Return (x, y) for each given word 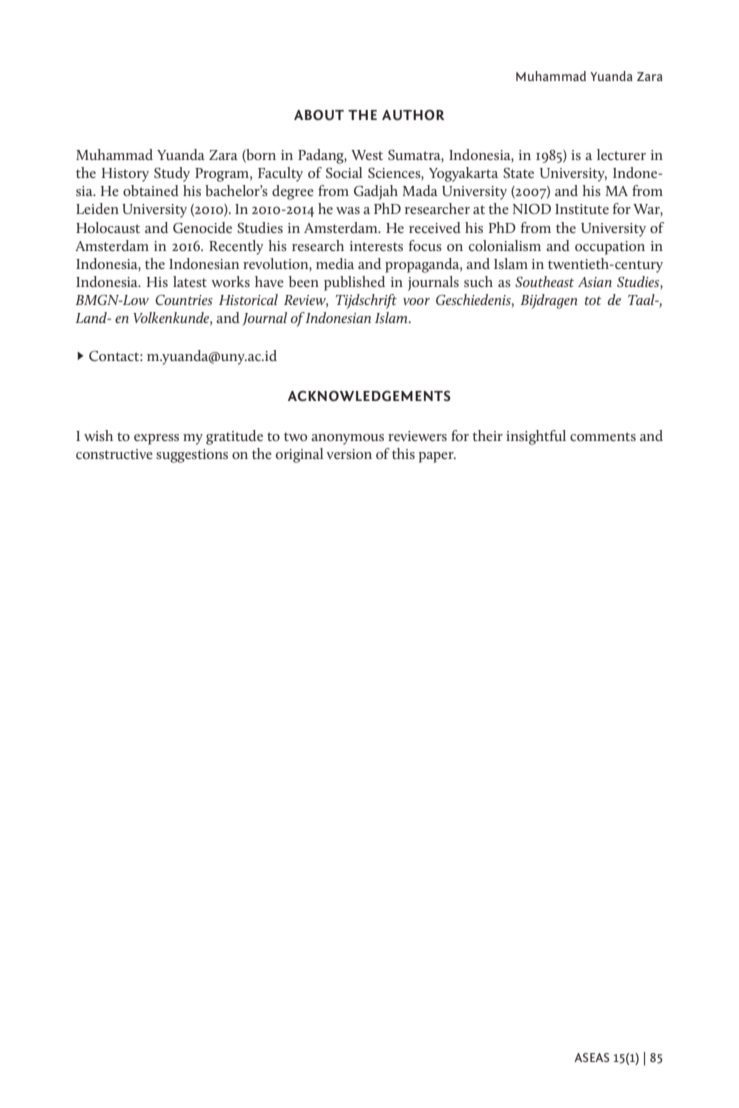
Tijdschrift (366, 301)
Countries (184, 300)
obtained (151, 190)
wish (98, 435)
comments (603, 436)
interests (376, 246)
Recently (236, 247)
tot (593, 300)
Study (172, 174)
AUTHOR (413, 115)
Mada (420, 190)
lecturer (621, 154)
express (156, 439)
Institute (582, 209)
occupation (610, 248)
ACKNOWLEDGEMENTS (369, 396)
